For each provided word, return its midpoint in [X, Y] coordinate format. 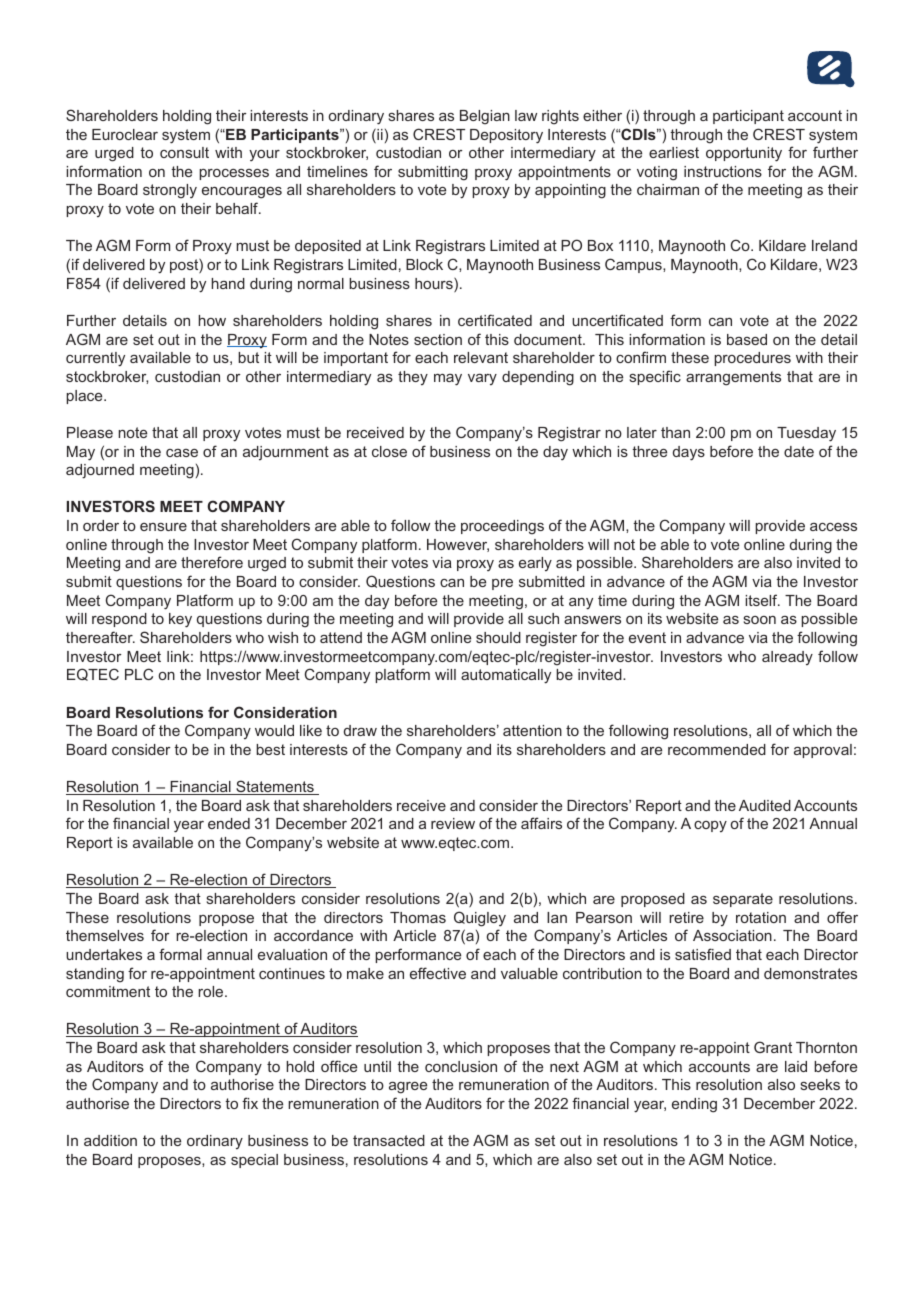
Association [732, 935]
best [270, 749]
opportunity [744, 154]
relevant [481, 357]
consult [184, 152]
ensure [163, 527]
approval [823, 751]
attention [532, 730]
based [747, 339]
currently [95, 359]
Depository [506, 136]
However [458, 545]
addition [110, 1140]
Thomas [418, 917]
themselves [105, 935]
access [833, 527]
